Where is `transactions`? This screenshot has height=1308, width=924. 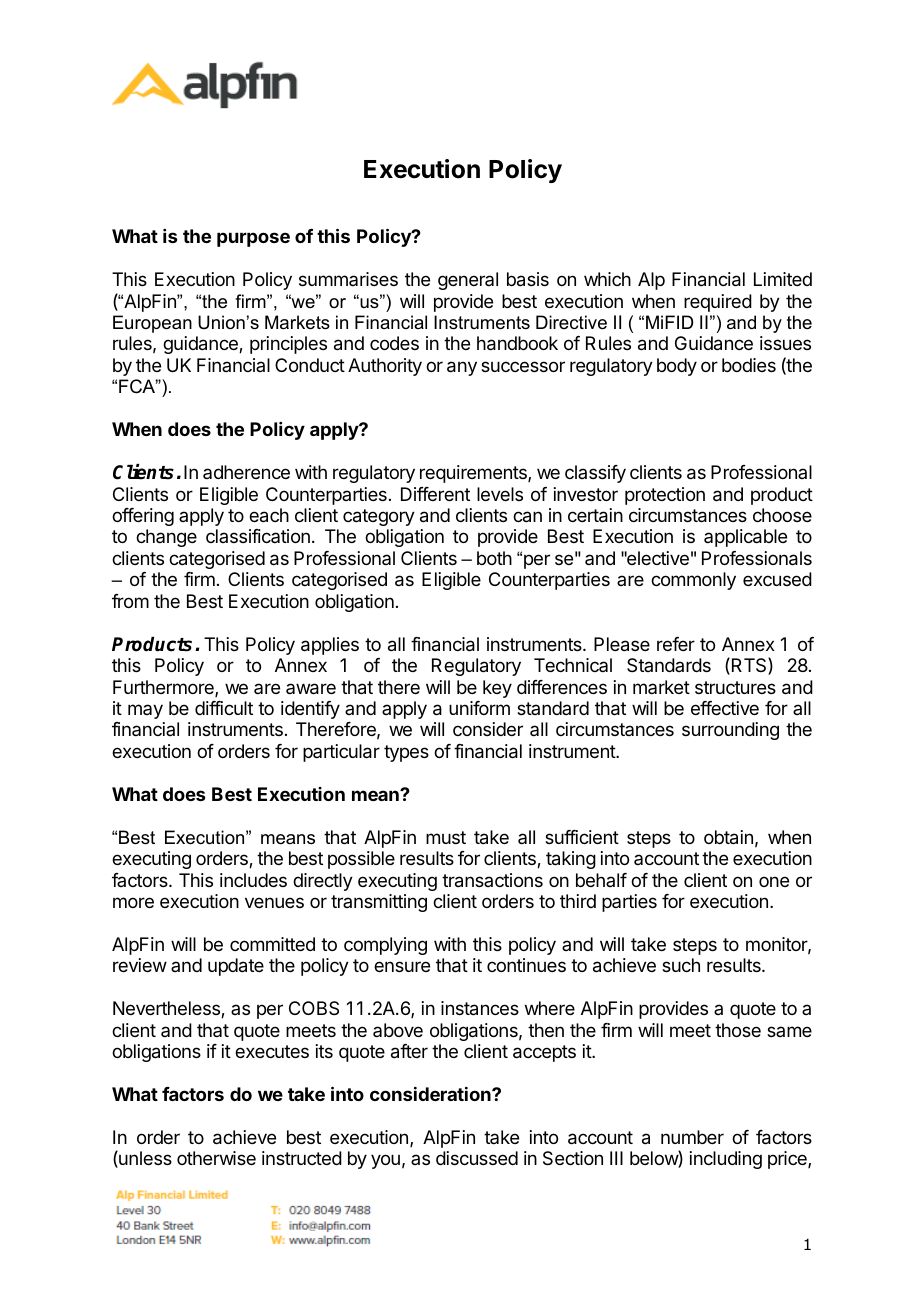
transactions is located at coordinates (492, 880).
